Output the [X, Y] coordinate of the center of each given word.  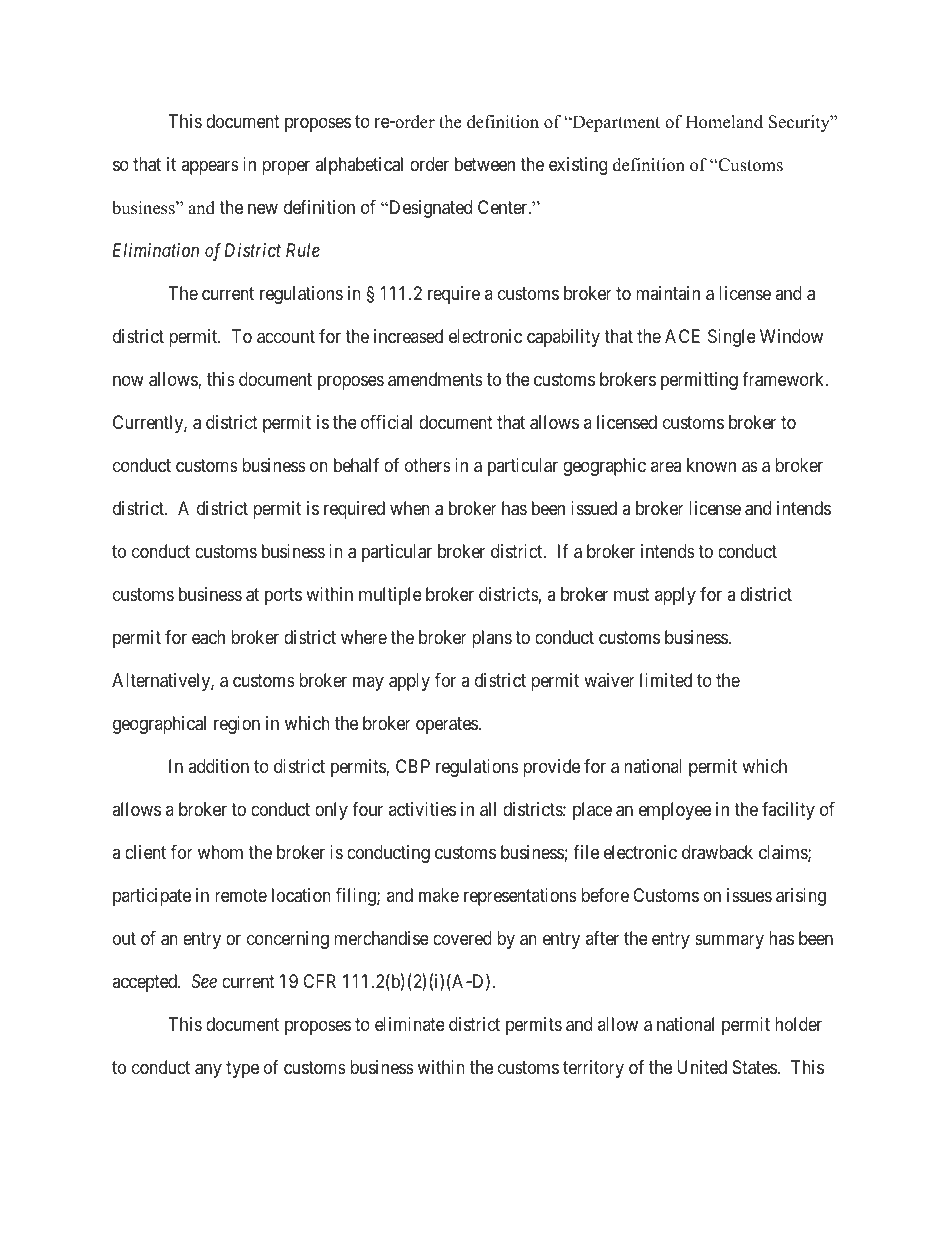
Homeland [724, 122]
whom [220, 852]
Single [732, 338]
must [632, 594]
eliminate [410, 1024]
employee [675, 811]
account [286, 337]
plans [492, 639]
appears [210, 168]
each [208, 637]
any [208, 1070]
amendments [435, 379]
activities [422, 809]
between [485, 164]
